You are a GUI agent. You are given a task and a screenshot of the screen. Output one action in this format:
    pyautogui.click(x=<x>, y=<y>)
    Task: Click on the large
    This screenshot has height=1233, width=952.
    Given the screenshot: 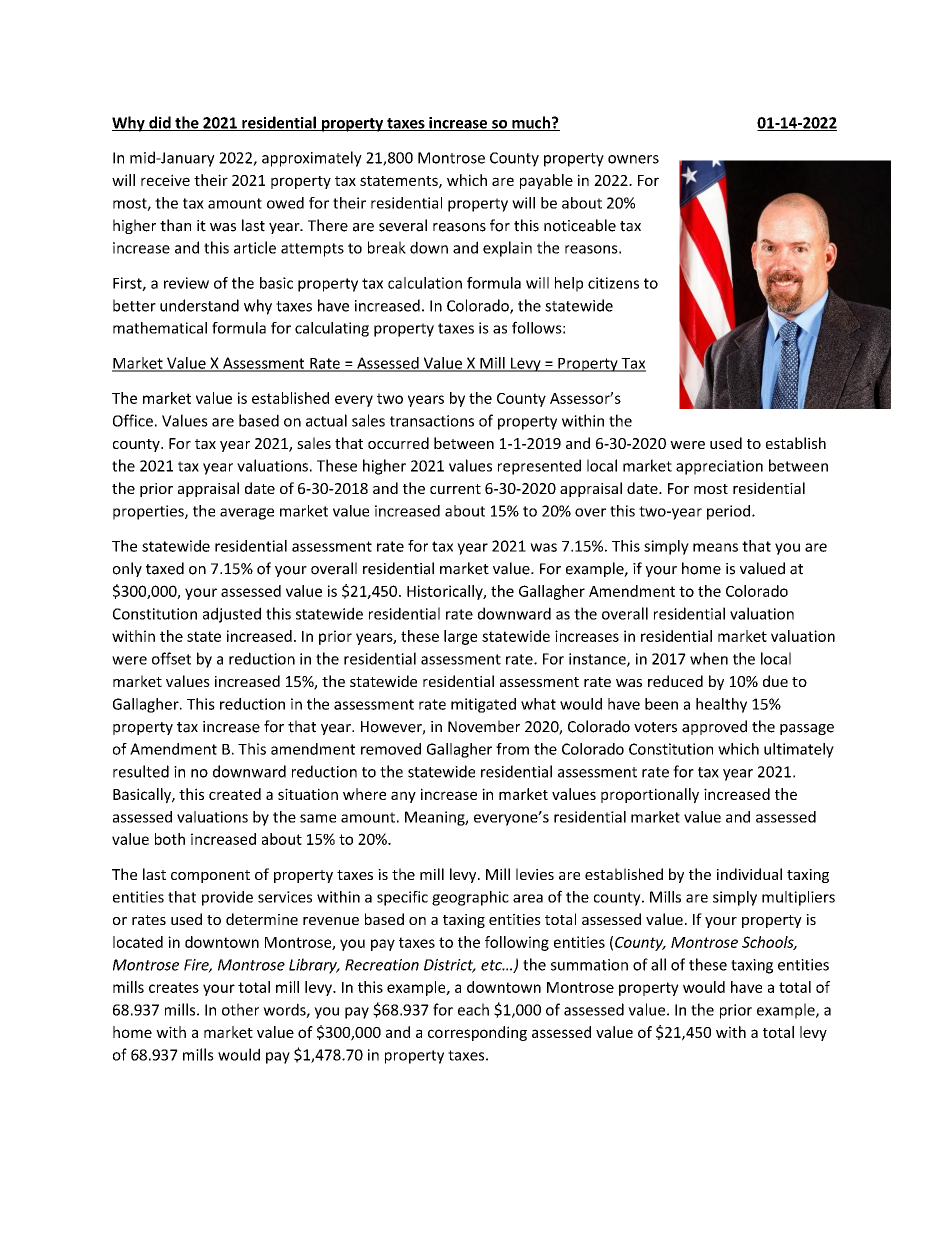 What is the action you would take?
    pyautogui.click(x=460, y=637)
